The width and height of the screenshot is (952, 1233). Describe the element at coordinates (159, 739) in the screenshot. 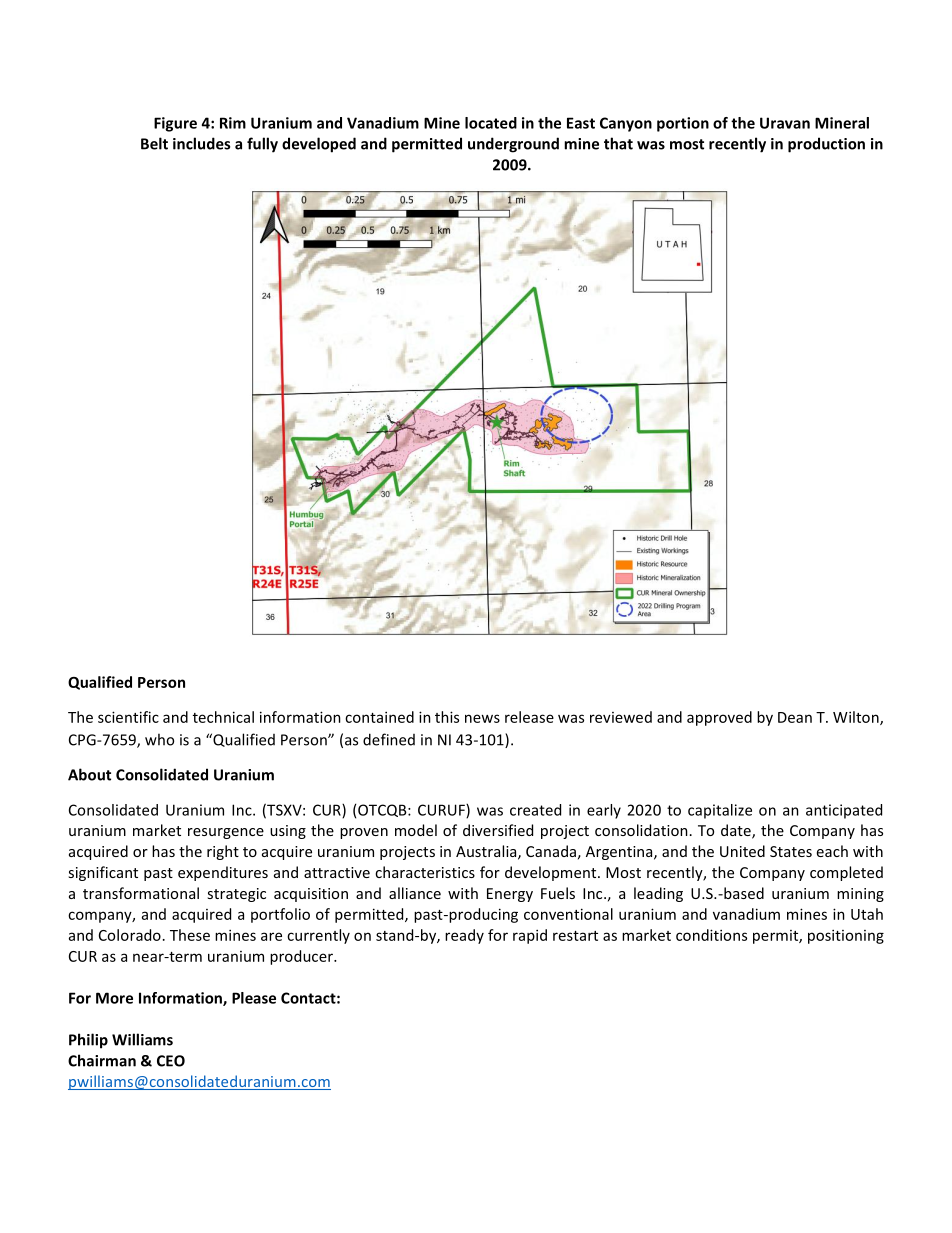

I see `who` at that location.
